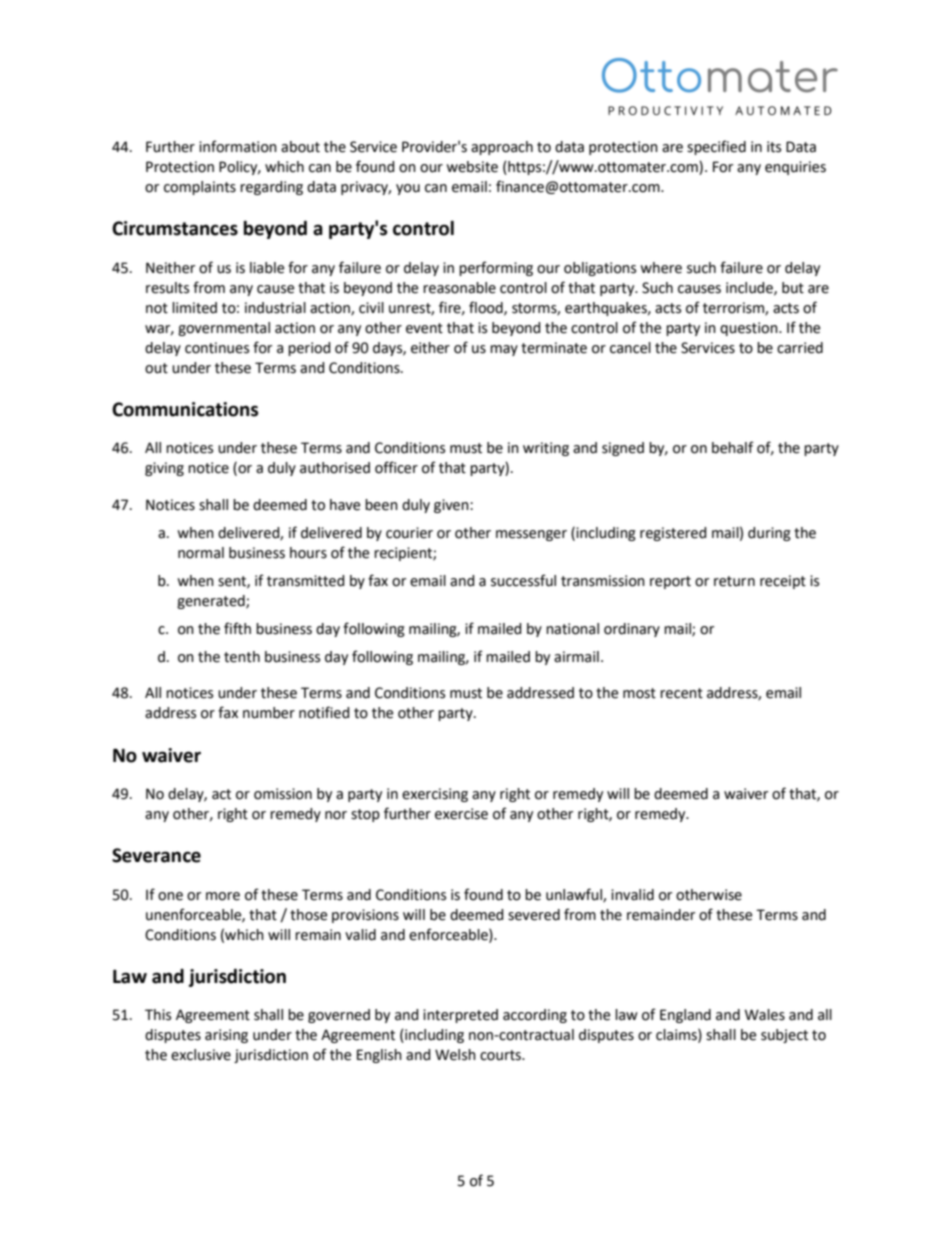 This page has height=1233, width=952. Describe the element at coordinates (164, 469) in the page. I see `giving` at that location.
